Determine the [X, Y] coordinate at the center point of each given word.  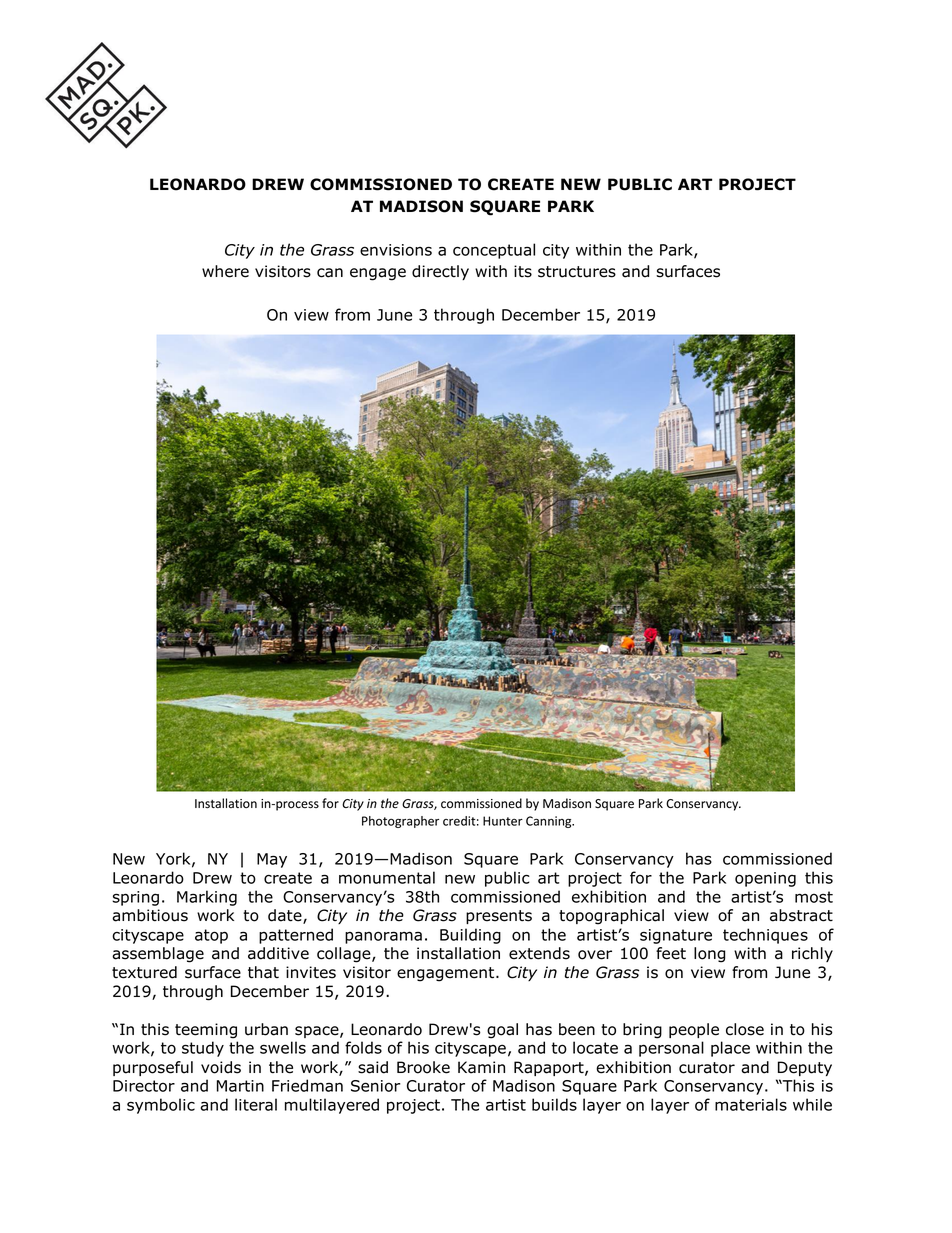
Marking [207, 898]
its [523, 271]
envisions [396, 250]
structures [577, 272]
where [225, 271]
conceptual [494, 251]
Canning [550, 822]
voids [221, 1067]
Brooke [423, 1067]
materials [751, 1104]
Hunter [503, 821]
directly [440, 272]
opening [765, 879]
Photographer [400, 822]
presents [499, 917]
